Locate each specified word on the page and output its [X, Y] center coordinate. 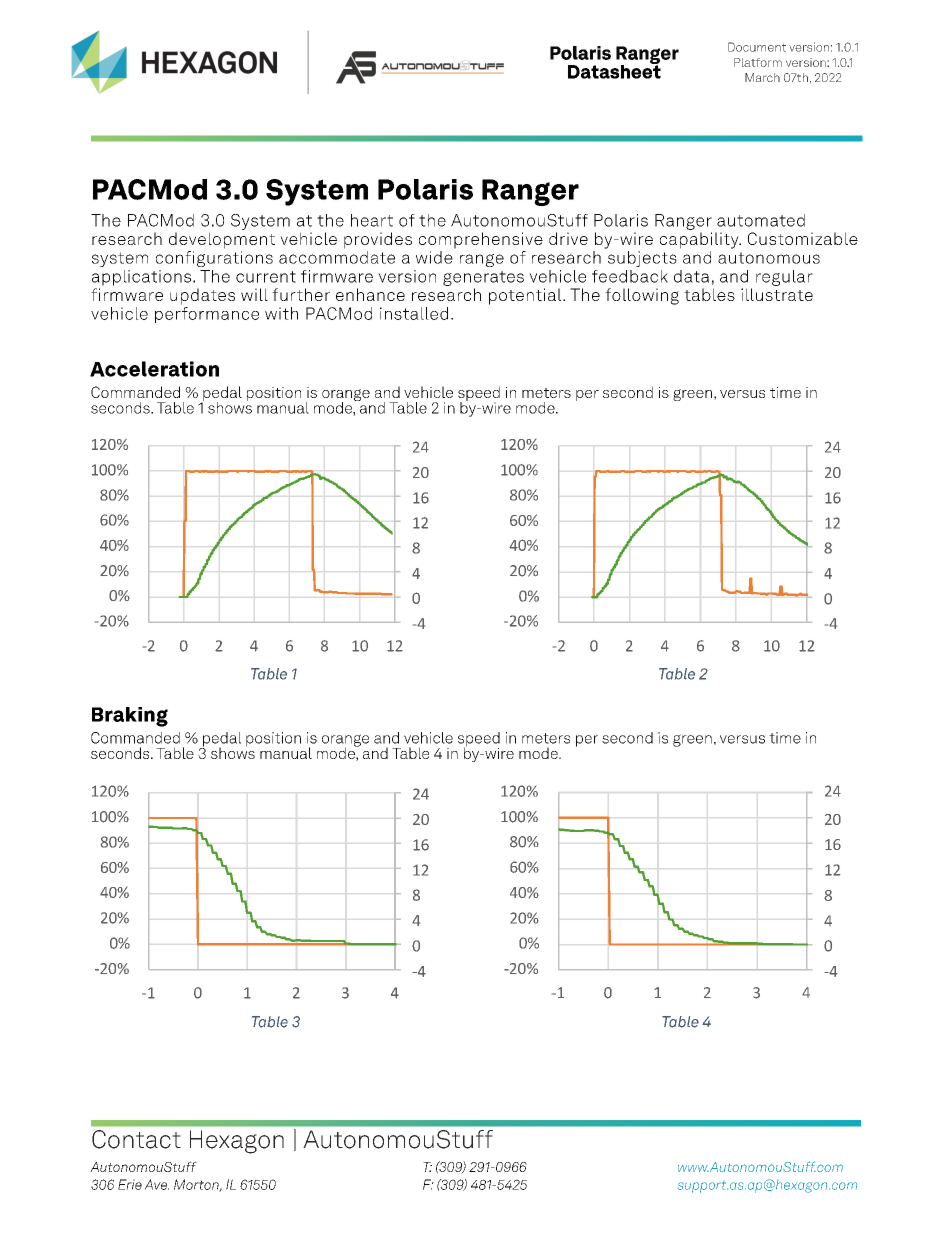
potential [526, 296]
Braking [130, 717]
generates [483, 278]
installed [414, 313]
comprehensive [481, 240]
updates [202, 296]
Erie [130, 1184]
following [642, 296]
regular [784, 278]
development [222, 240]
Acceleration [154, 369]
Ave [157, 1184]
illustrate [777, 294]
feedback [630, 276]
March [762, 77]
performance [207, 313]
